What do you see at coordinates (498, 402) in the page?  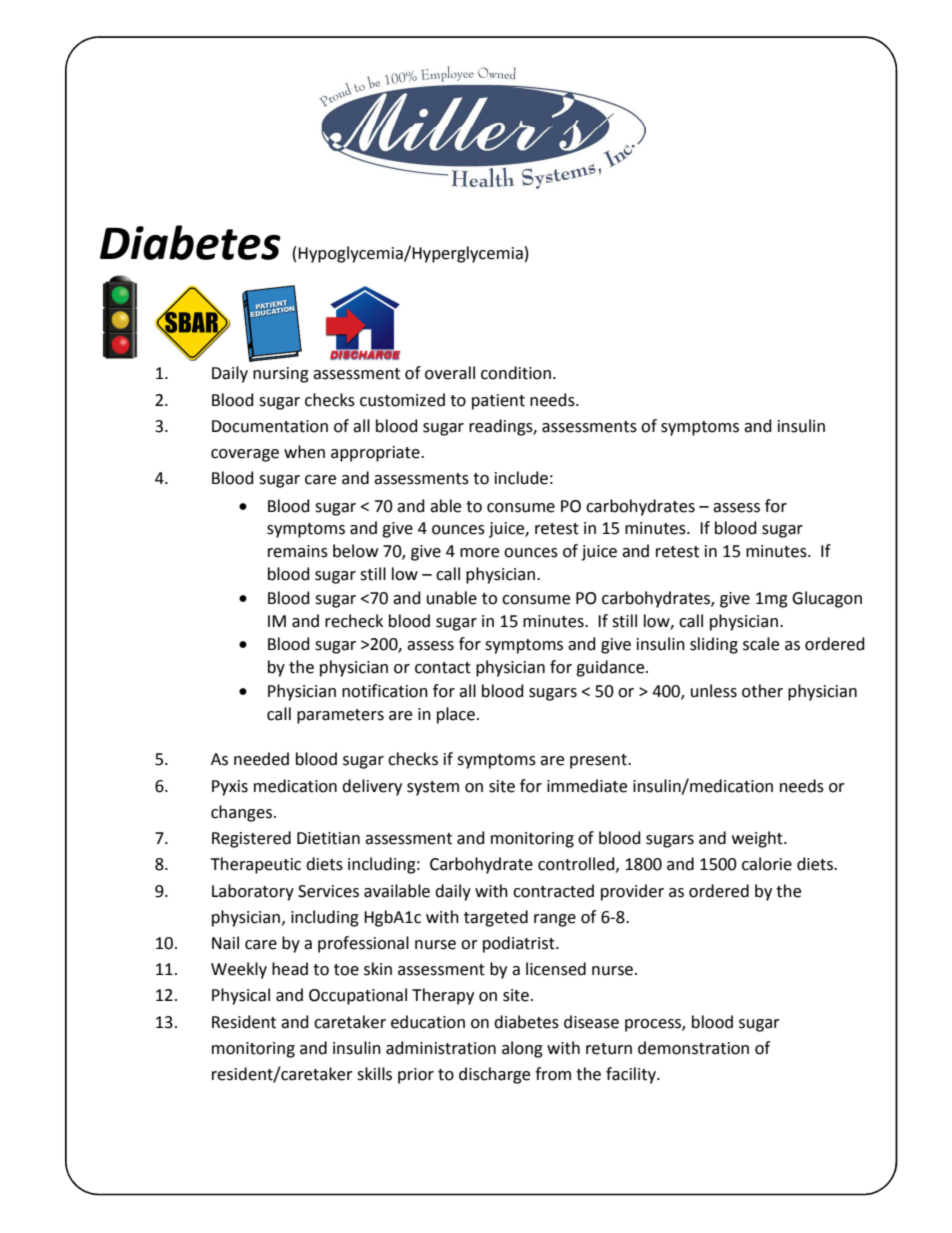 I see `patient` at bounding box center [498, 402].
